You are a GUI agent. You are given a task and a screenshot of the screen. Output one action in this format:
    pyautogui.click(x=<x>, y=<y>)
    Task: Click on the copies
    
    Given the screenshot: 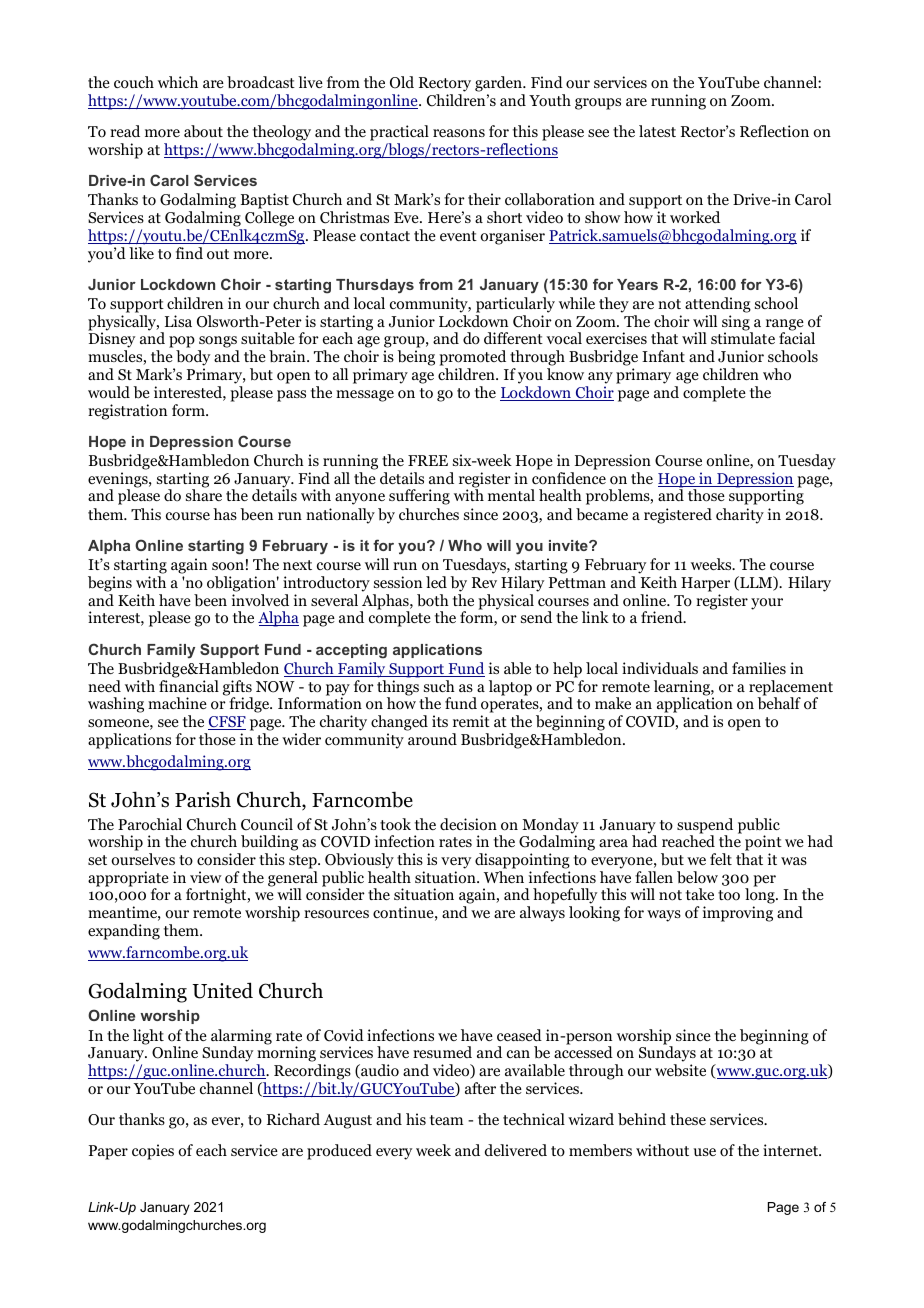 What is the action you would take?
    pyautogui.click(x=153, y=1152)
